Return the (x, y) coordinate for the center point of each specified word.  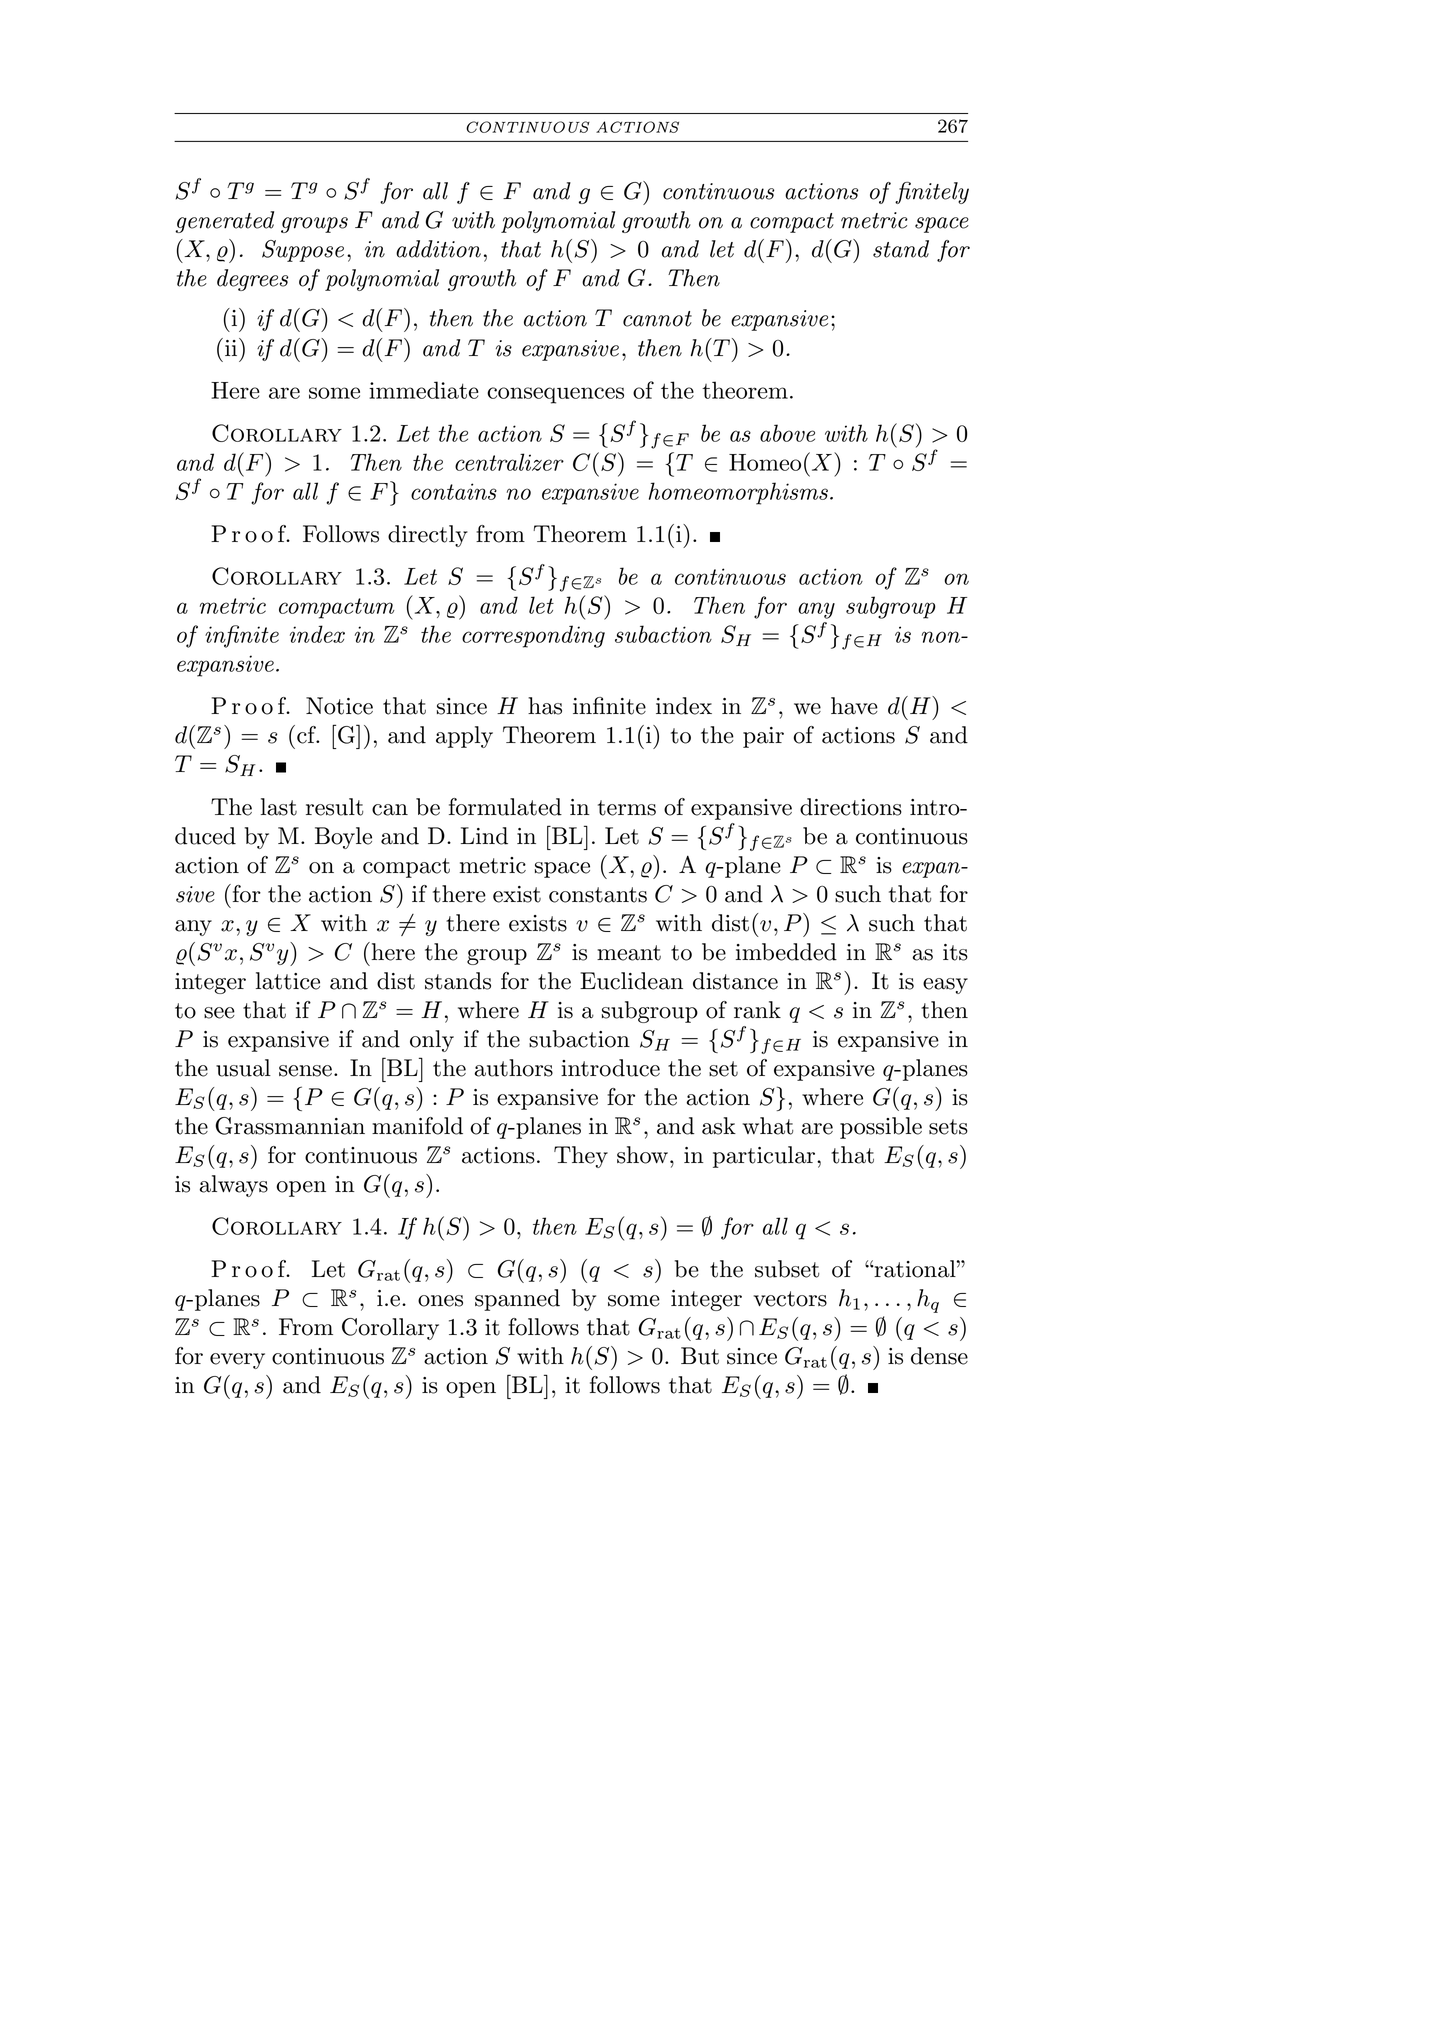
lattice (288, 981)
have (854, 706)
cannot (657, 319)
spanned (517, 1300)
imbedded (786, 952)
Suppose (303, 251)
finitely (932, 193)
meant (629, 953)
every (237, 1361)
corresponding (533, 636)
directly (428, 536)
